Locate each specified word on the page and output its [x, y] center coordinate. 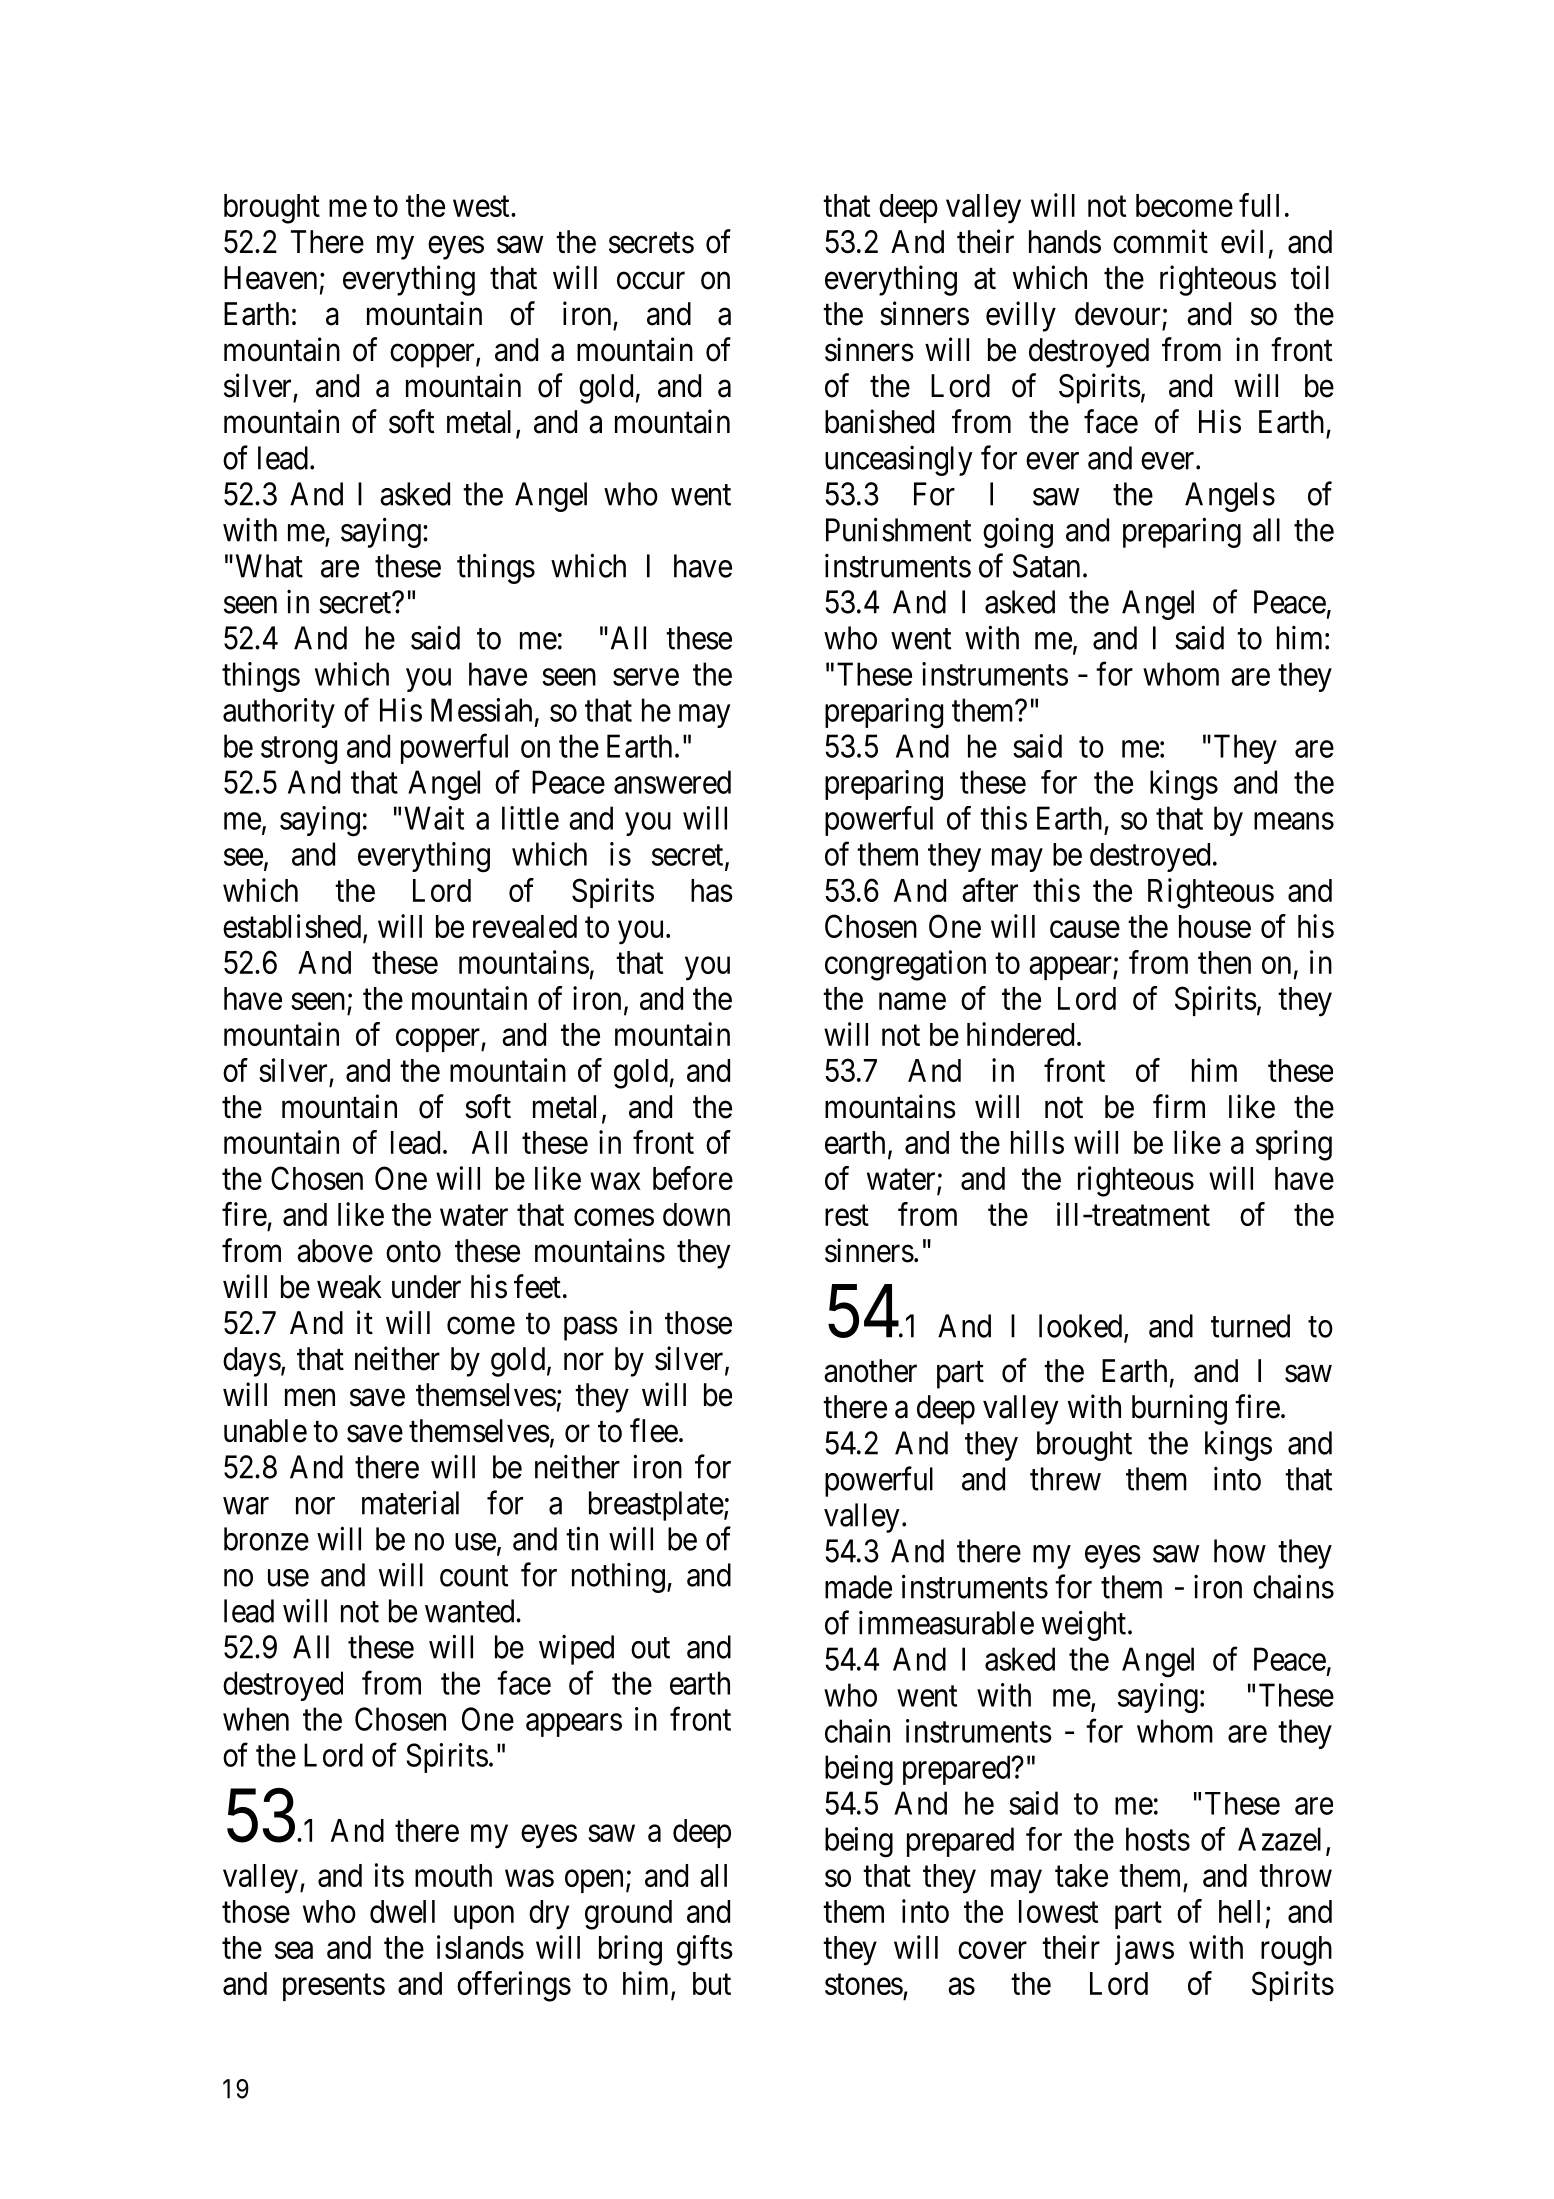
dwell [402, 1911]
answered [672, 782]
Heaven [270, 278]
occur [651, 281]
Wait [434, 818]
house [1215, 926]
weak [349, 1287]
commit [1160, 241]
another [870, 1371]
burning [1179, 1409]
